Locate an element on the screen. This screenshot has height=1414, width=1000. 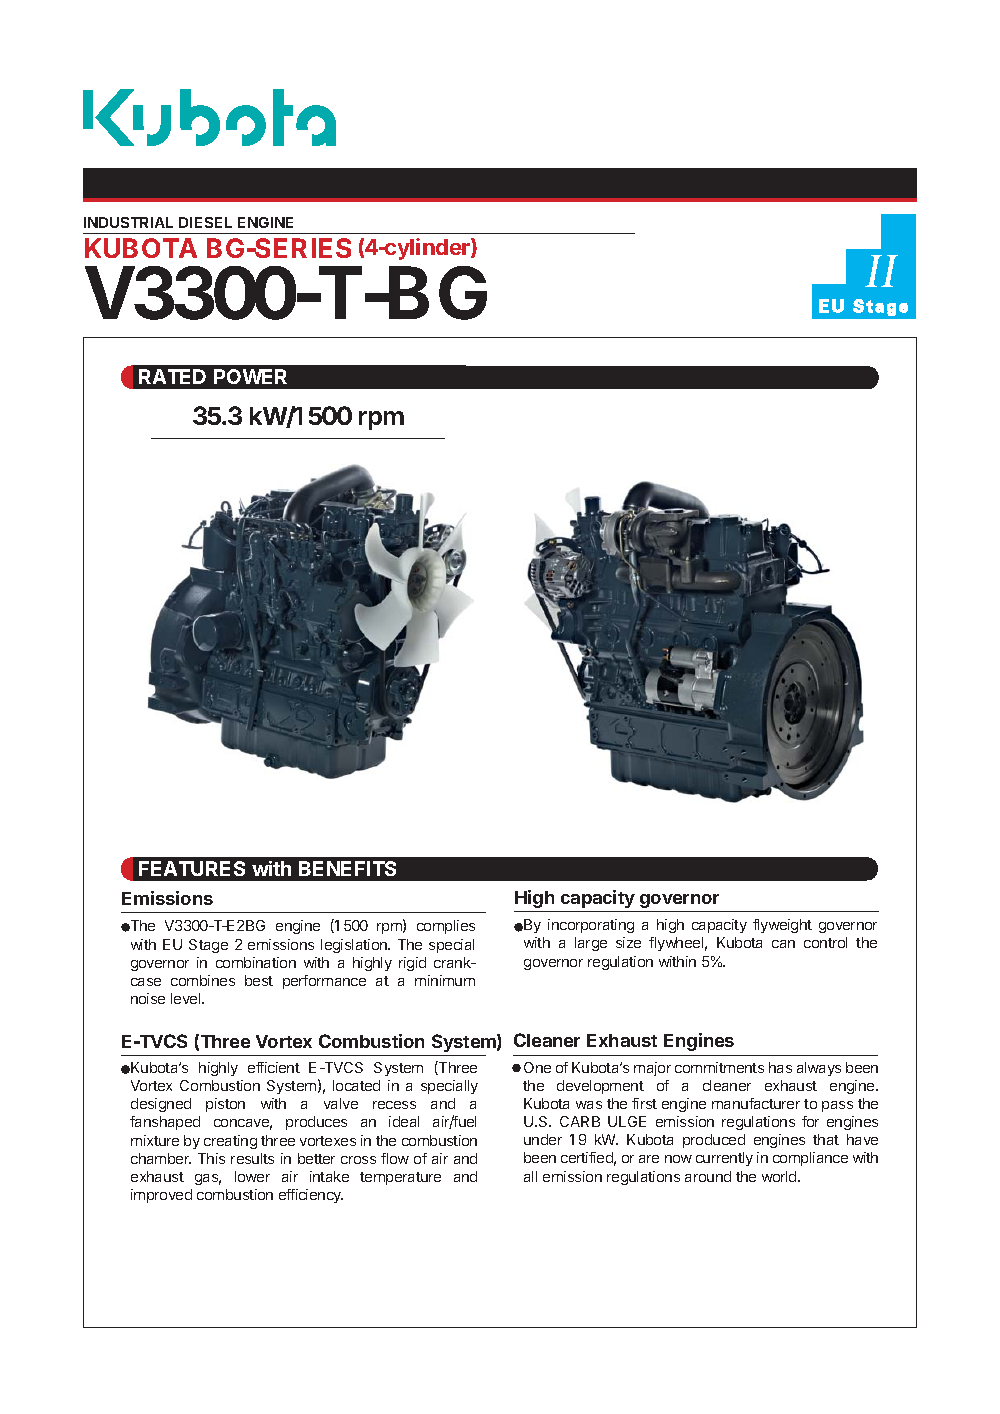
flyweight is located at coordinates (782, 926).
